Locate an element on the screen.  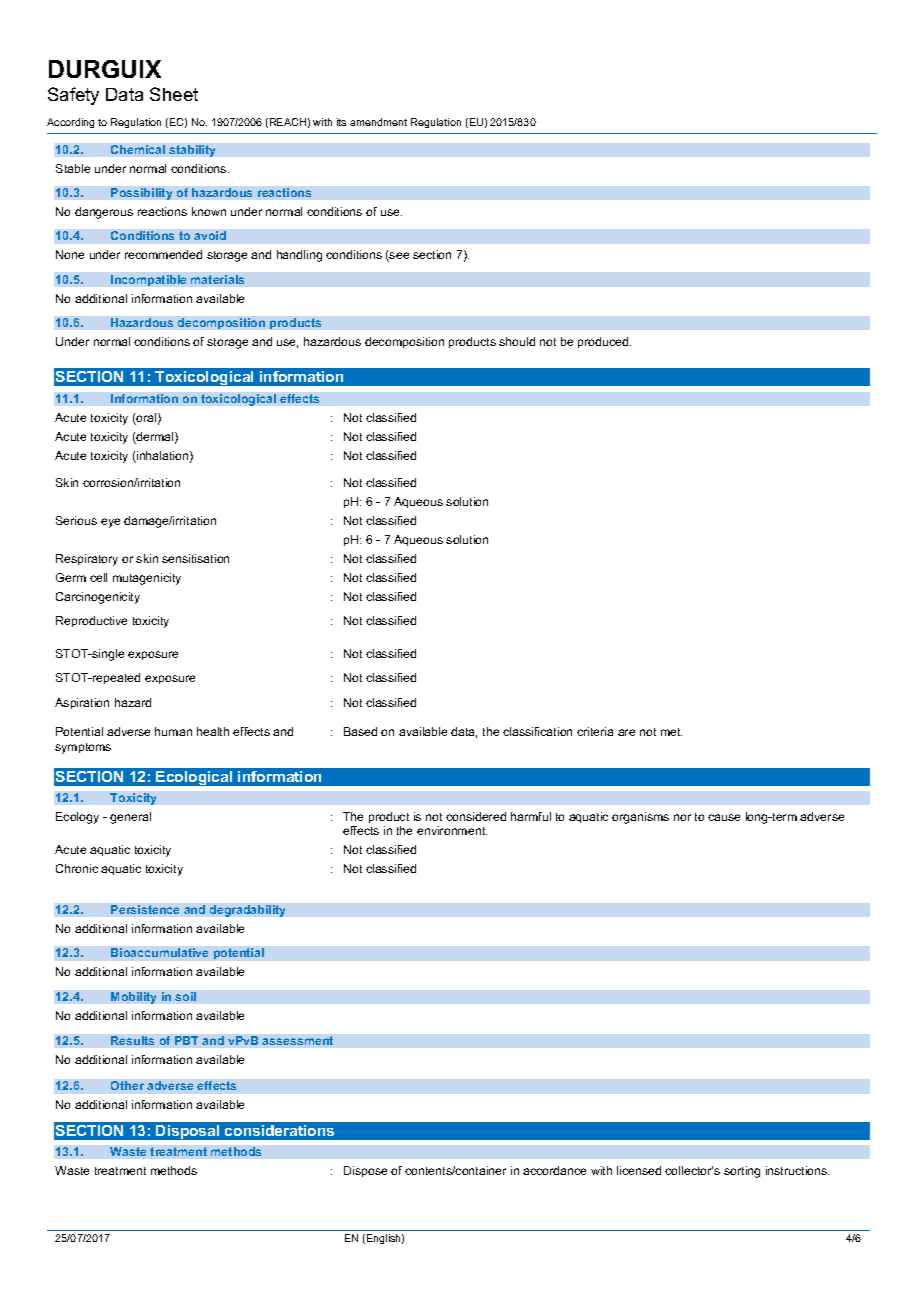
Other is located at coordinates (127, 1085).
